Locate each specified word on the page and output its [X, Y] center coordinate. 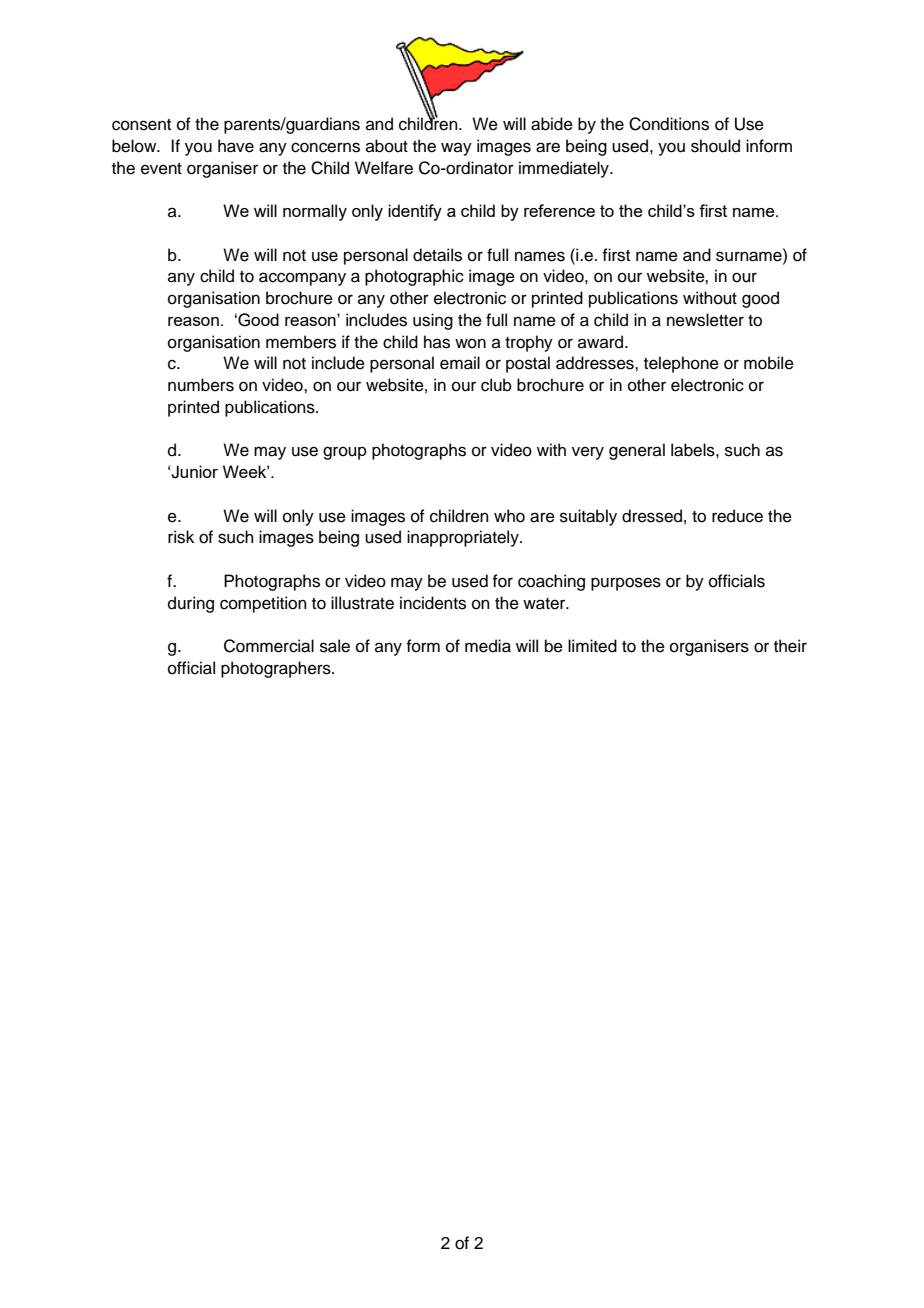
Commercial [269, 646]
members [301, 342]
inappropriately [464, 538]
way [456, 149]
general [637, 451]
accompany [302, 279]
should [715, 146]
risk [181, 537]
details [437, 255]
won [470, 343]
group [345, 453]
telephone [681, 364]
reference [559, 210]
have [236, 146]
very [588, 453]
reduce [737, 516]
